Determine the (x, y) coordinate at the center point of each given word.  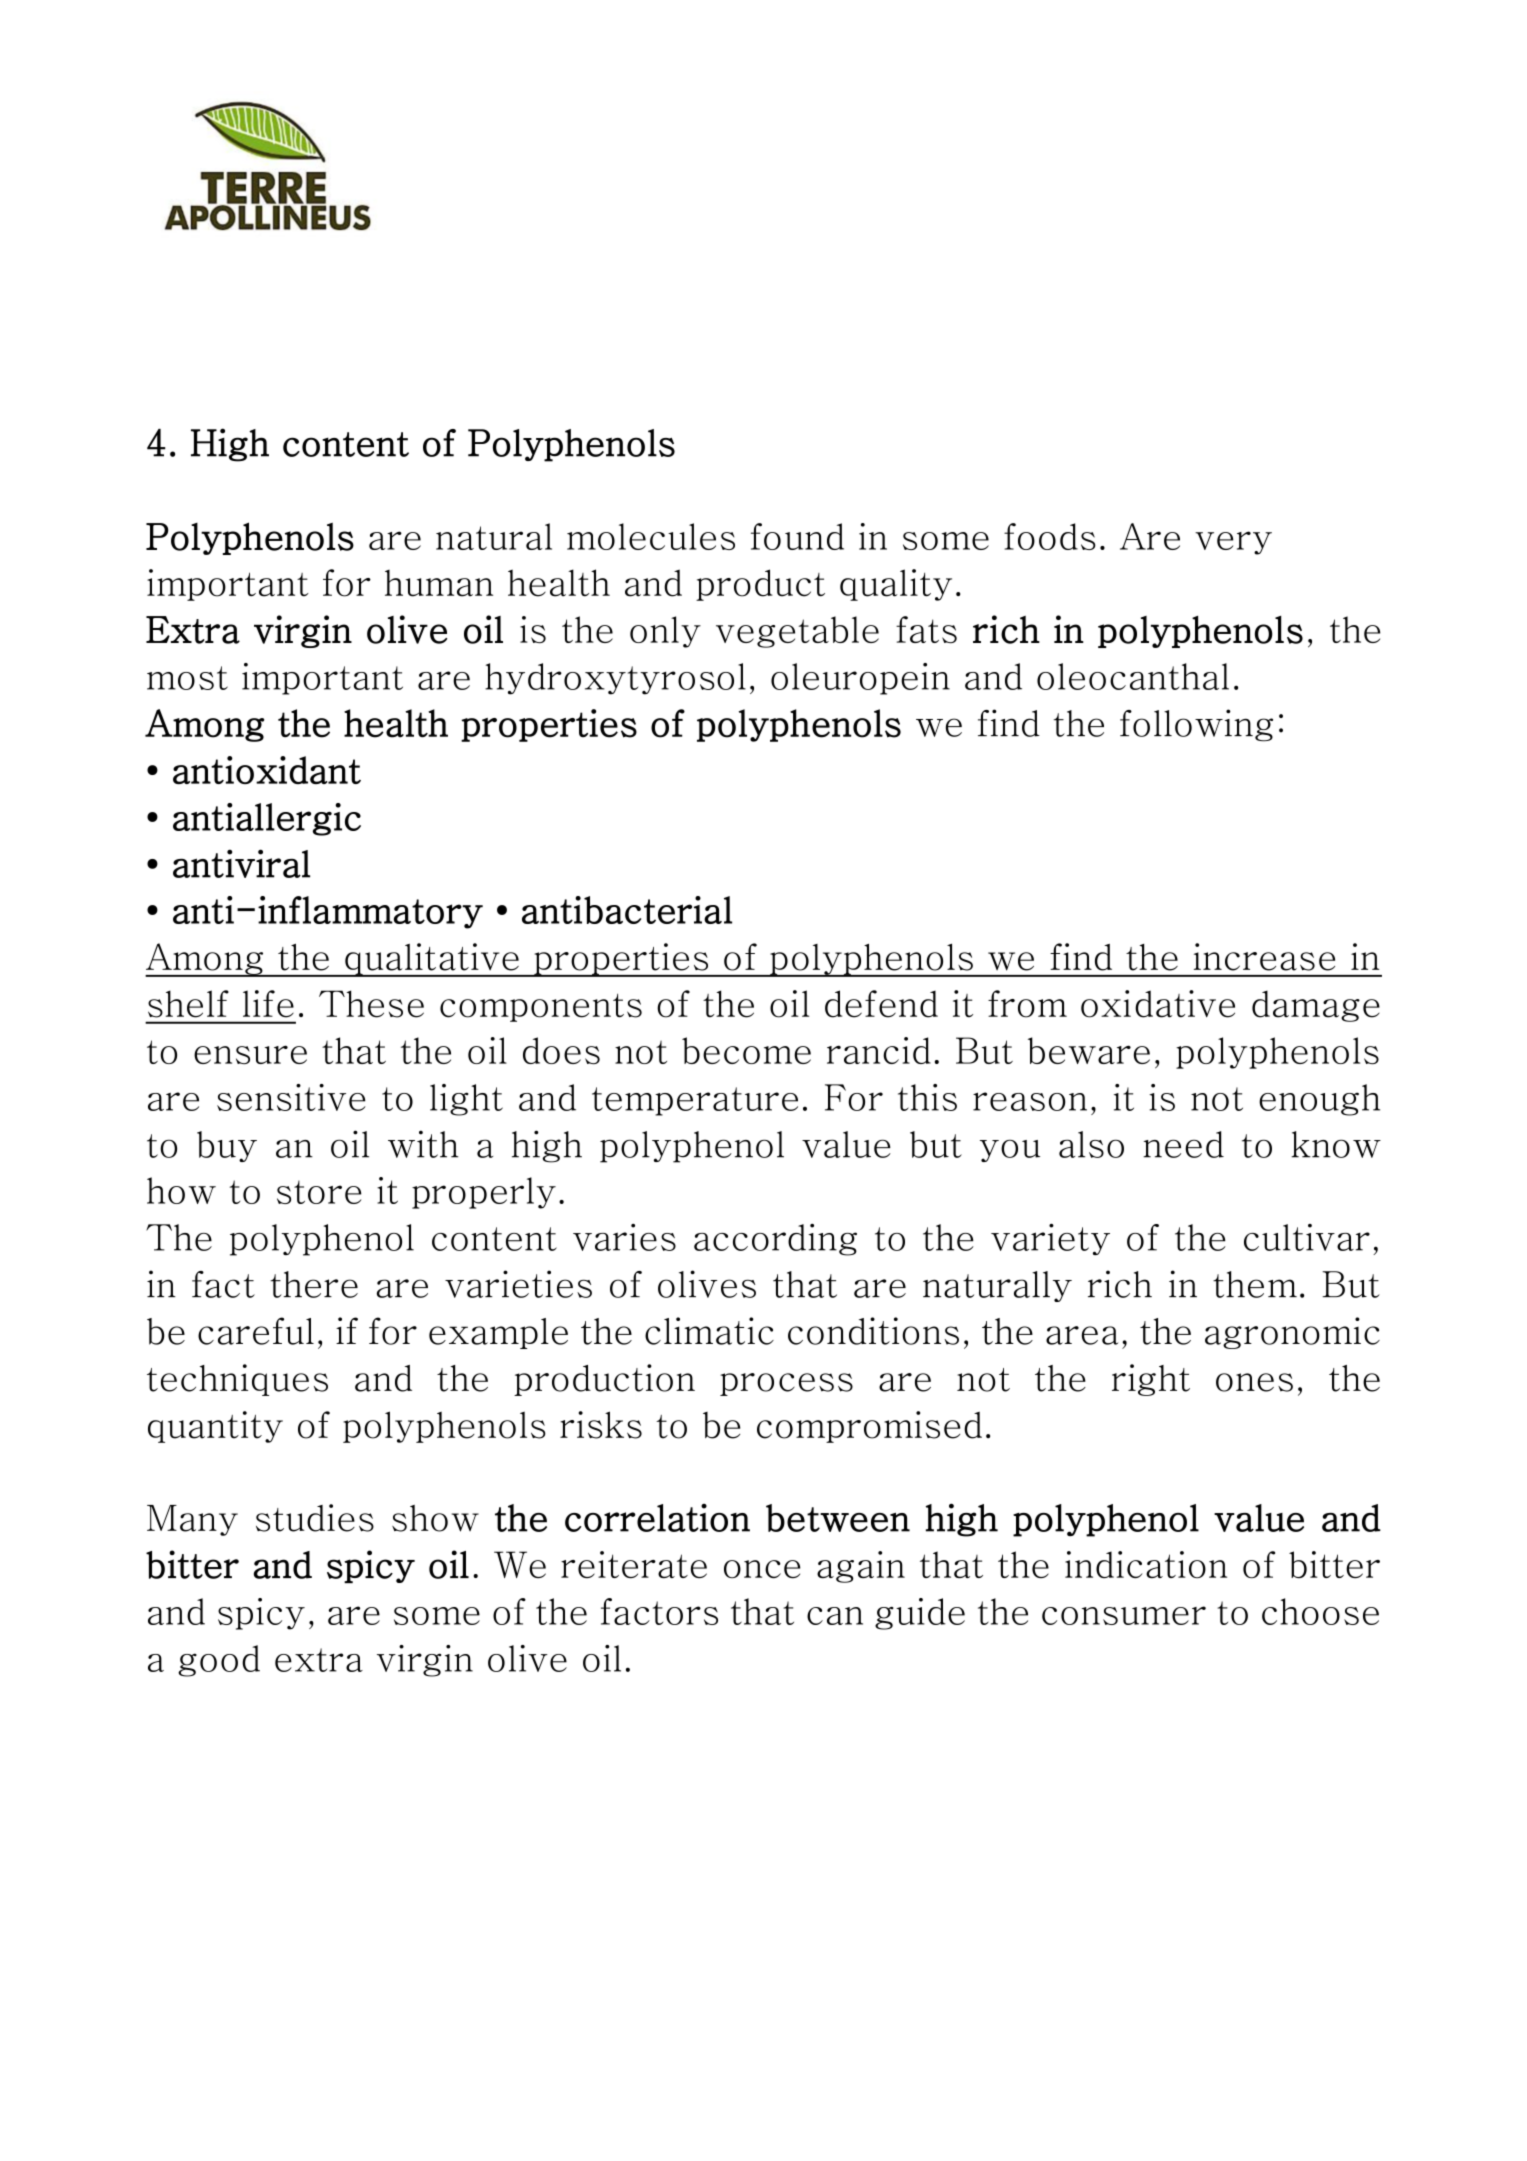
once (762, 1569)
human (439, 583)
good (219, 1661)
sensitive (291, 1097)
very (1233, 543)
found (797, 536)
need (1183, 1144)
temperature (695, 1101)
